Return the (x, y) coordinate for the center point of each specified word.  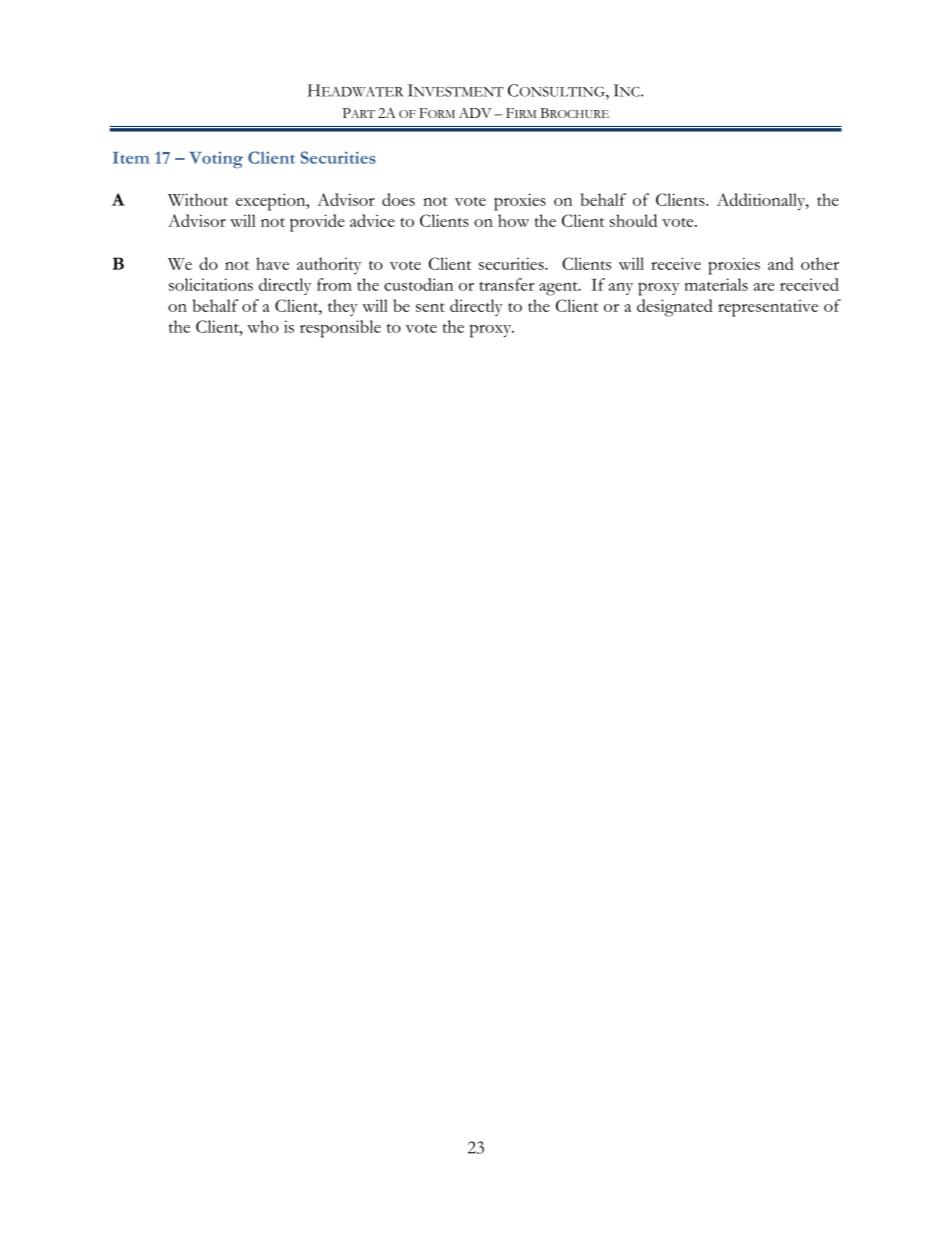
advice (372, 220)
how (513, 220)
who (263, 326)
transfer (506, 284)
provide (317, 223)
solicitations (211, 284)
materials (716, 284)
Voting (216, 159)
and (781, 263)
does (398, 199)
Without (198, 199)
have (272, 263)
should (633, 220)
